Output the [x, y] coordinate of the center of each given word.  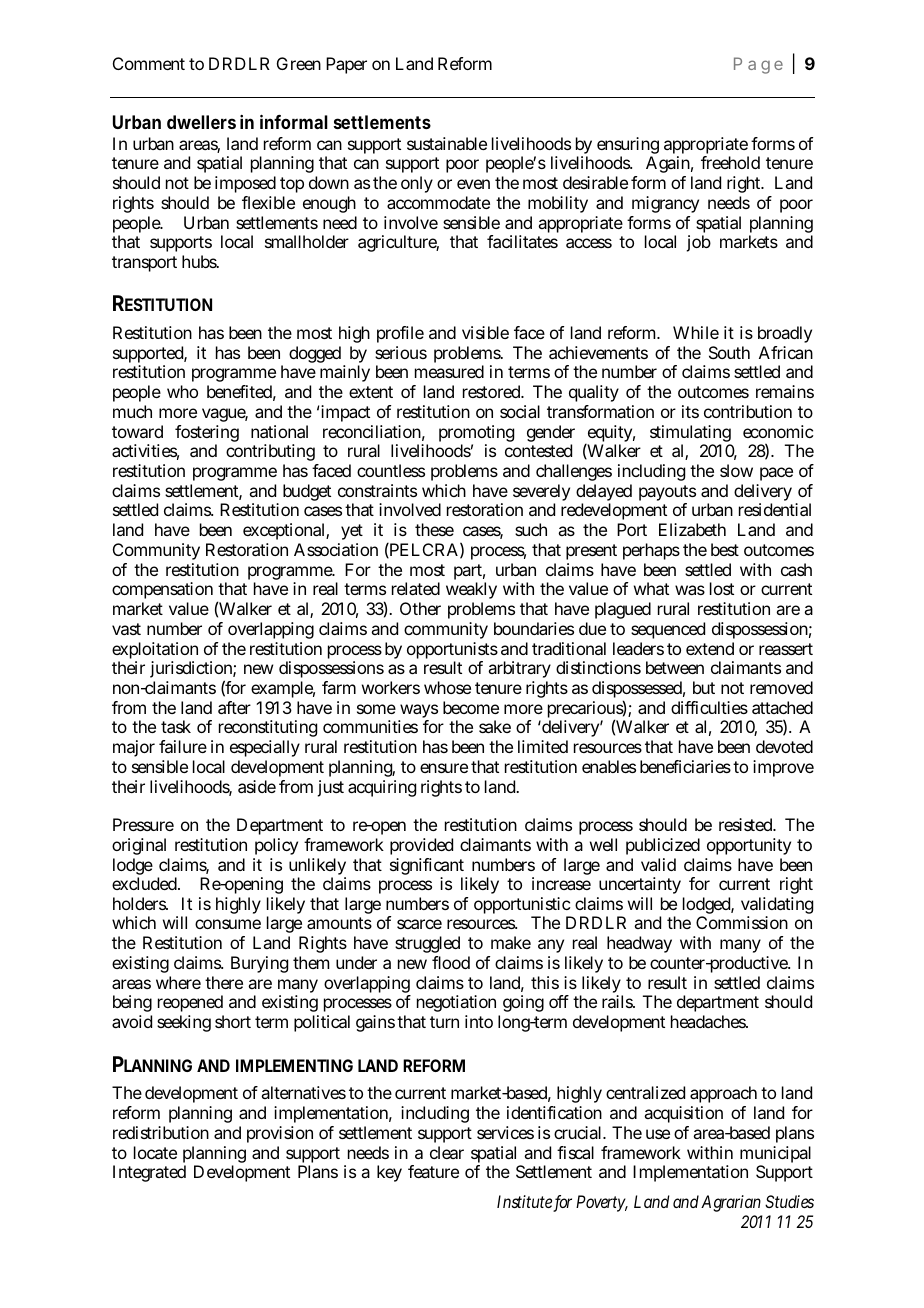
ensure [444, 768]
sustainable [447, 143]
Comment [149, 63]
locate [155, 1152]
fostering [207, 435]
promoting [476, 435]
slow [736, 470]
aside [257, 786]
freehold [730, 162]
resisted [747, 824]
